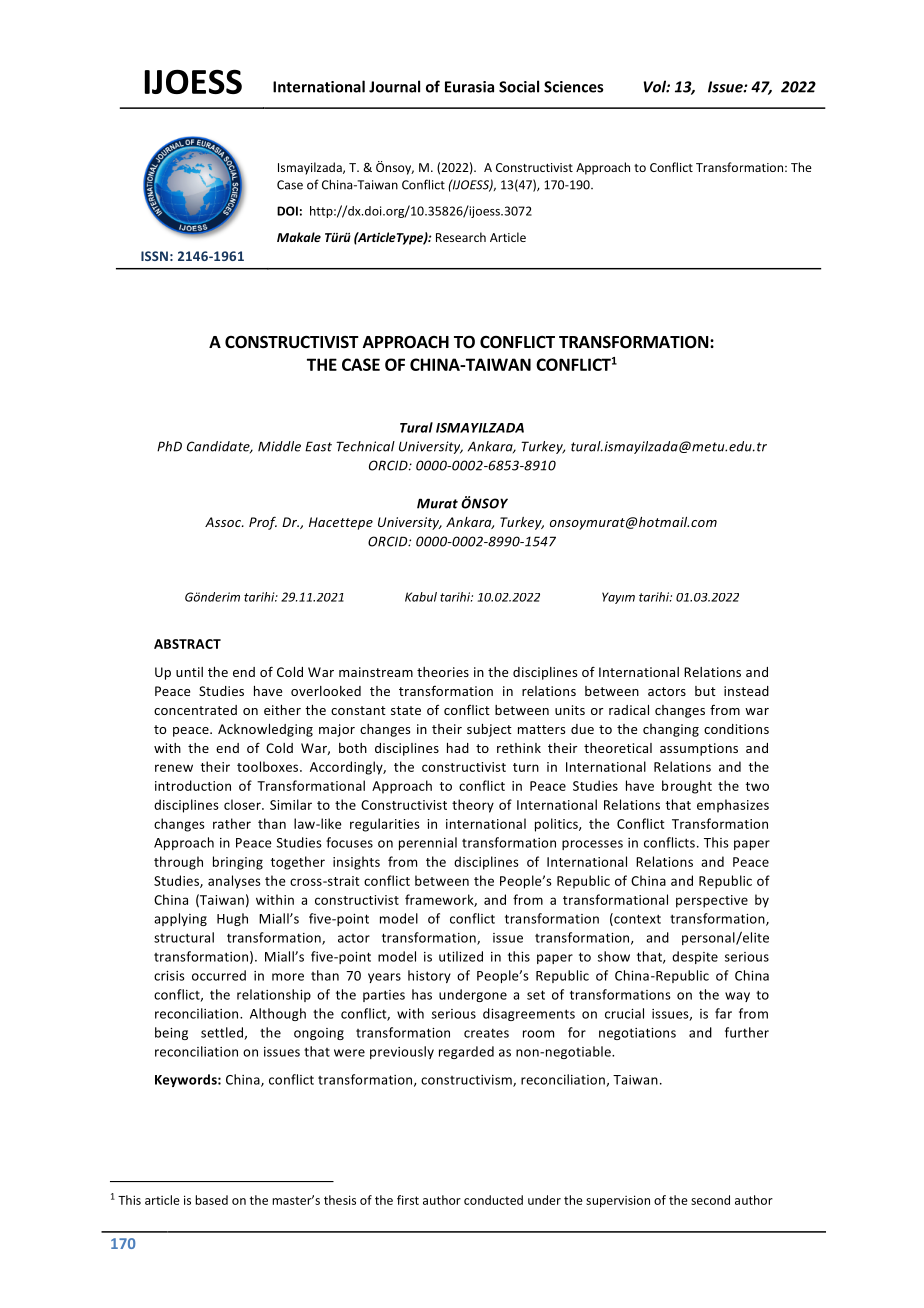 This image has height=1308, width=924. What do you see at coordinates (695, 957) in the image?
I see `despite` at bounding box center [695, 957].
